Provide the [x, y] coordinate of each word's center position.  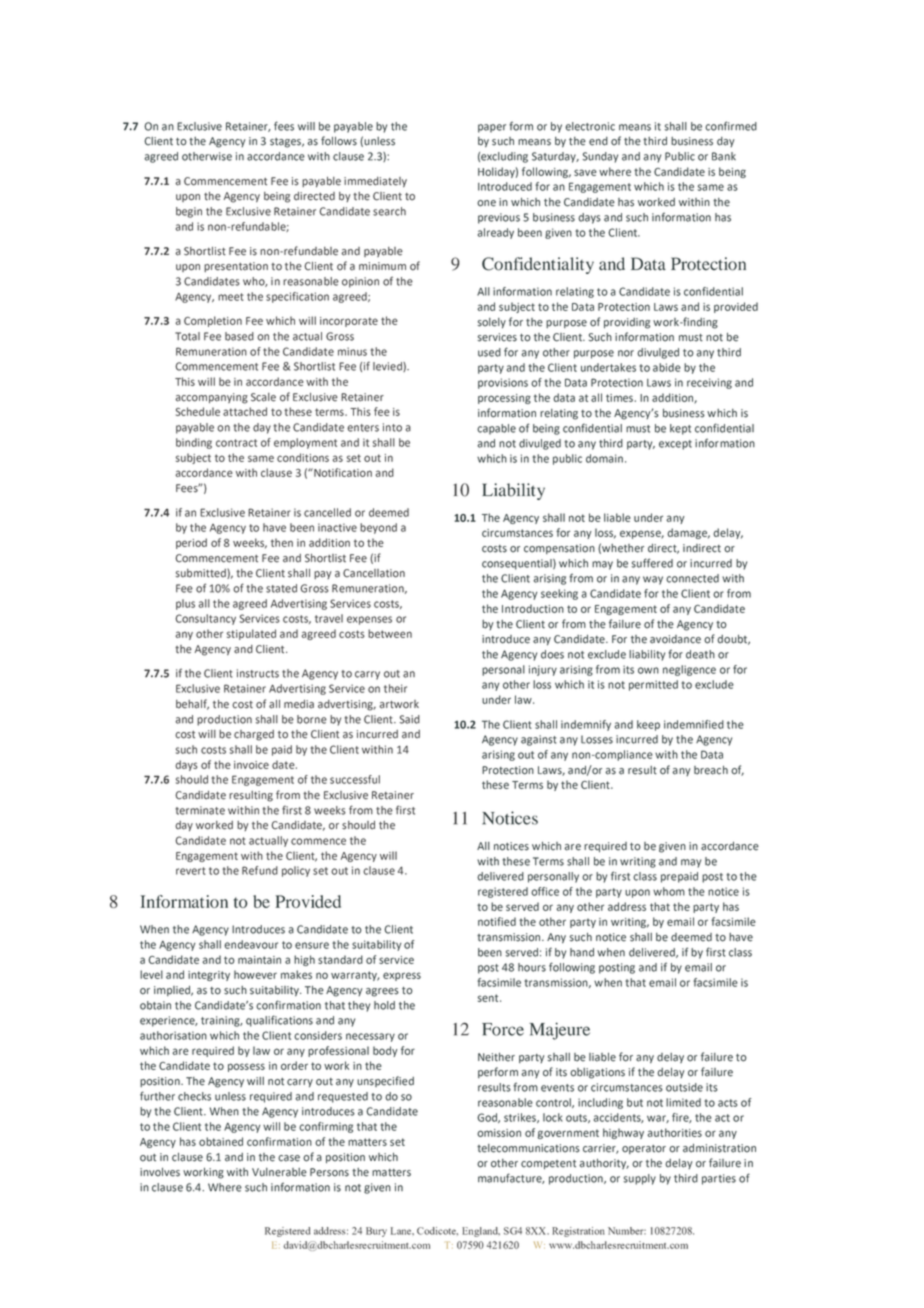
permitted [653, 685]
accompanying [211, 398]
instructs [258, 673]
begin [189, 212]
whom [669, 891]
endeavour [251, 944]
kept [680, 429]
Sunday [600, 157]
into [392, 427]
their [395, 688]
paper [492, 128]
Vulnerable [279, 1172]
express [402, 976]
